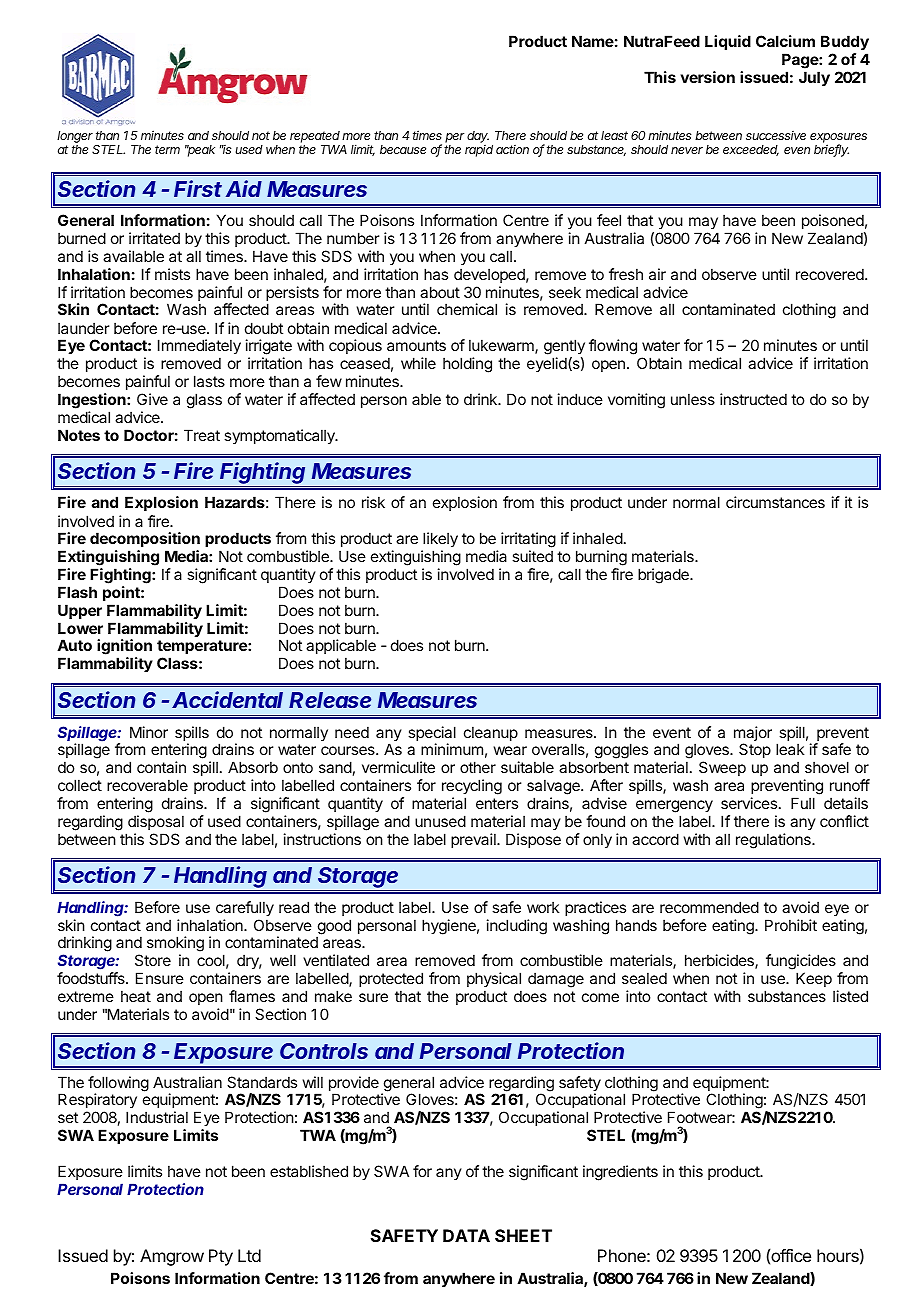 This screenshot has width=924, height=1308. What do you see at coordinates (136, 996) in the screenshot?
I see `heat` at bounding box center [136, 996].
